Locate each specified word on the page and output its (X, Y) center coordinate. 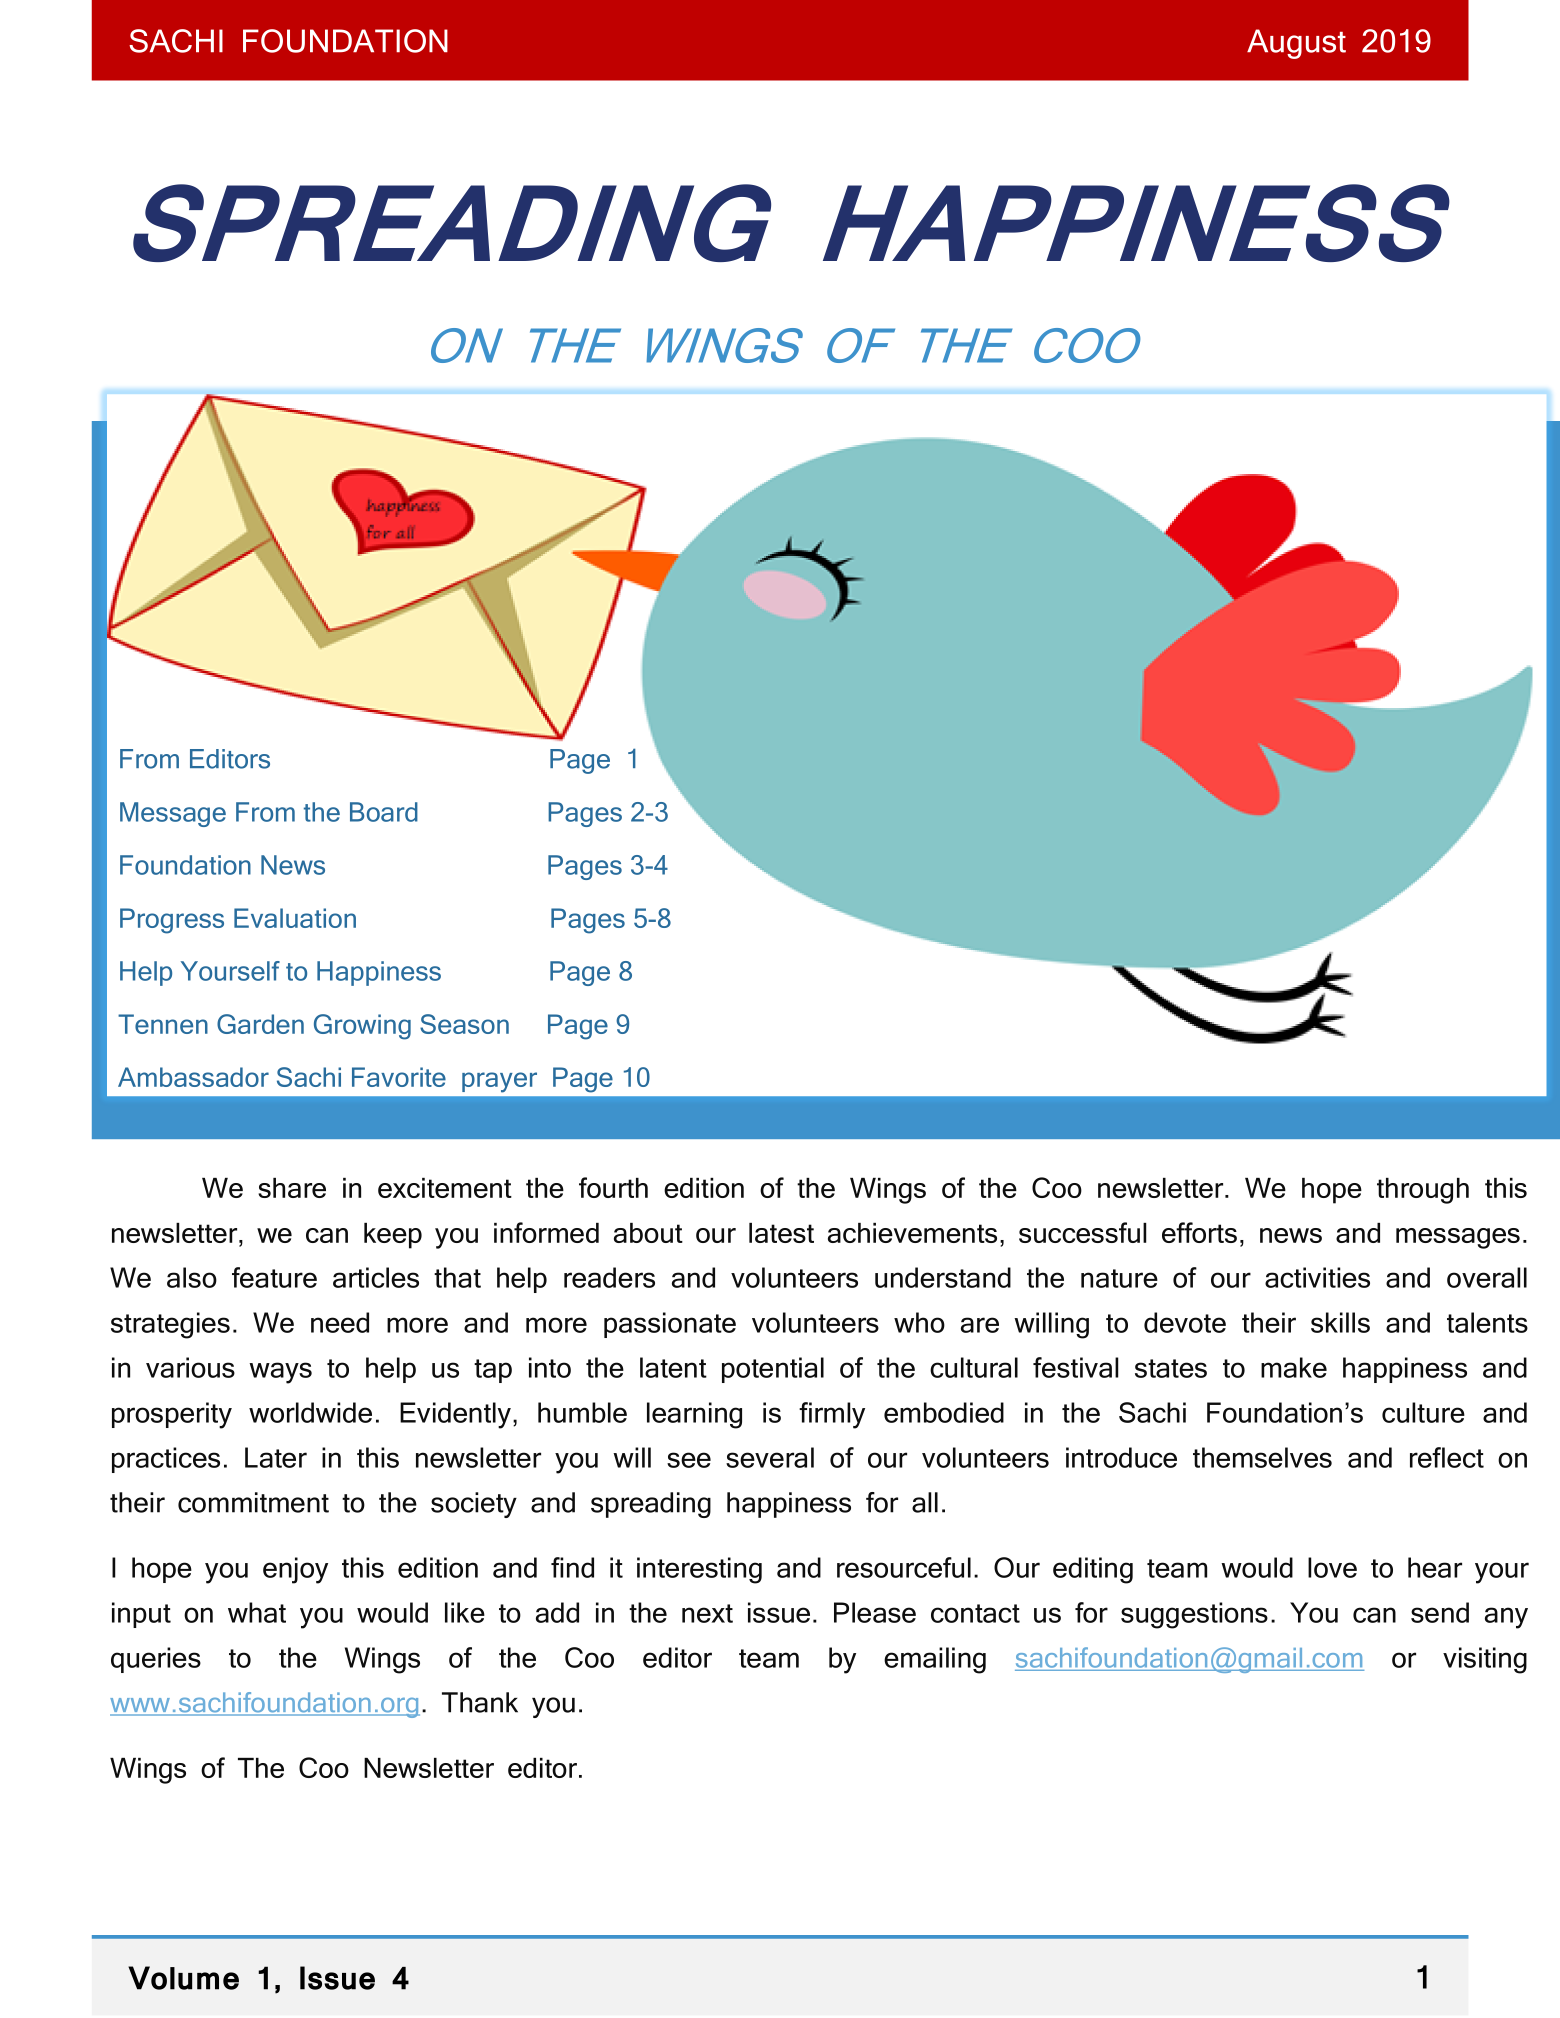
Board (384, 812)
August (1296, 44)
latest (781, 1233)
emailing (935, 1660)
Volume (183, 1978)
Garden (260, 1024)
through (1423, 1191)
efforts (1199, 1232)
